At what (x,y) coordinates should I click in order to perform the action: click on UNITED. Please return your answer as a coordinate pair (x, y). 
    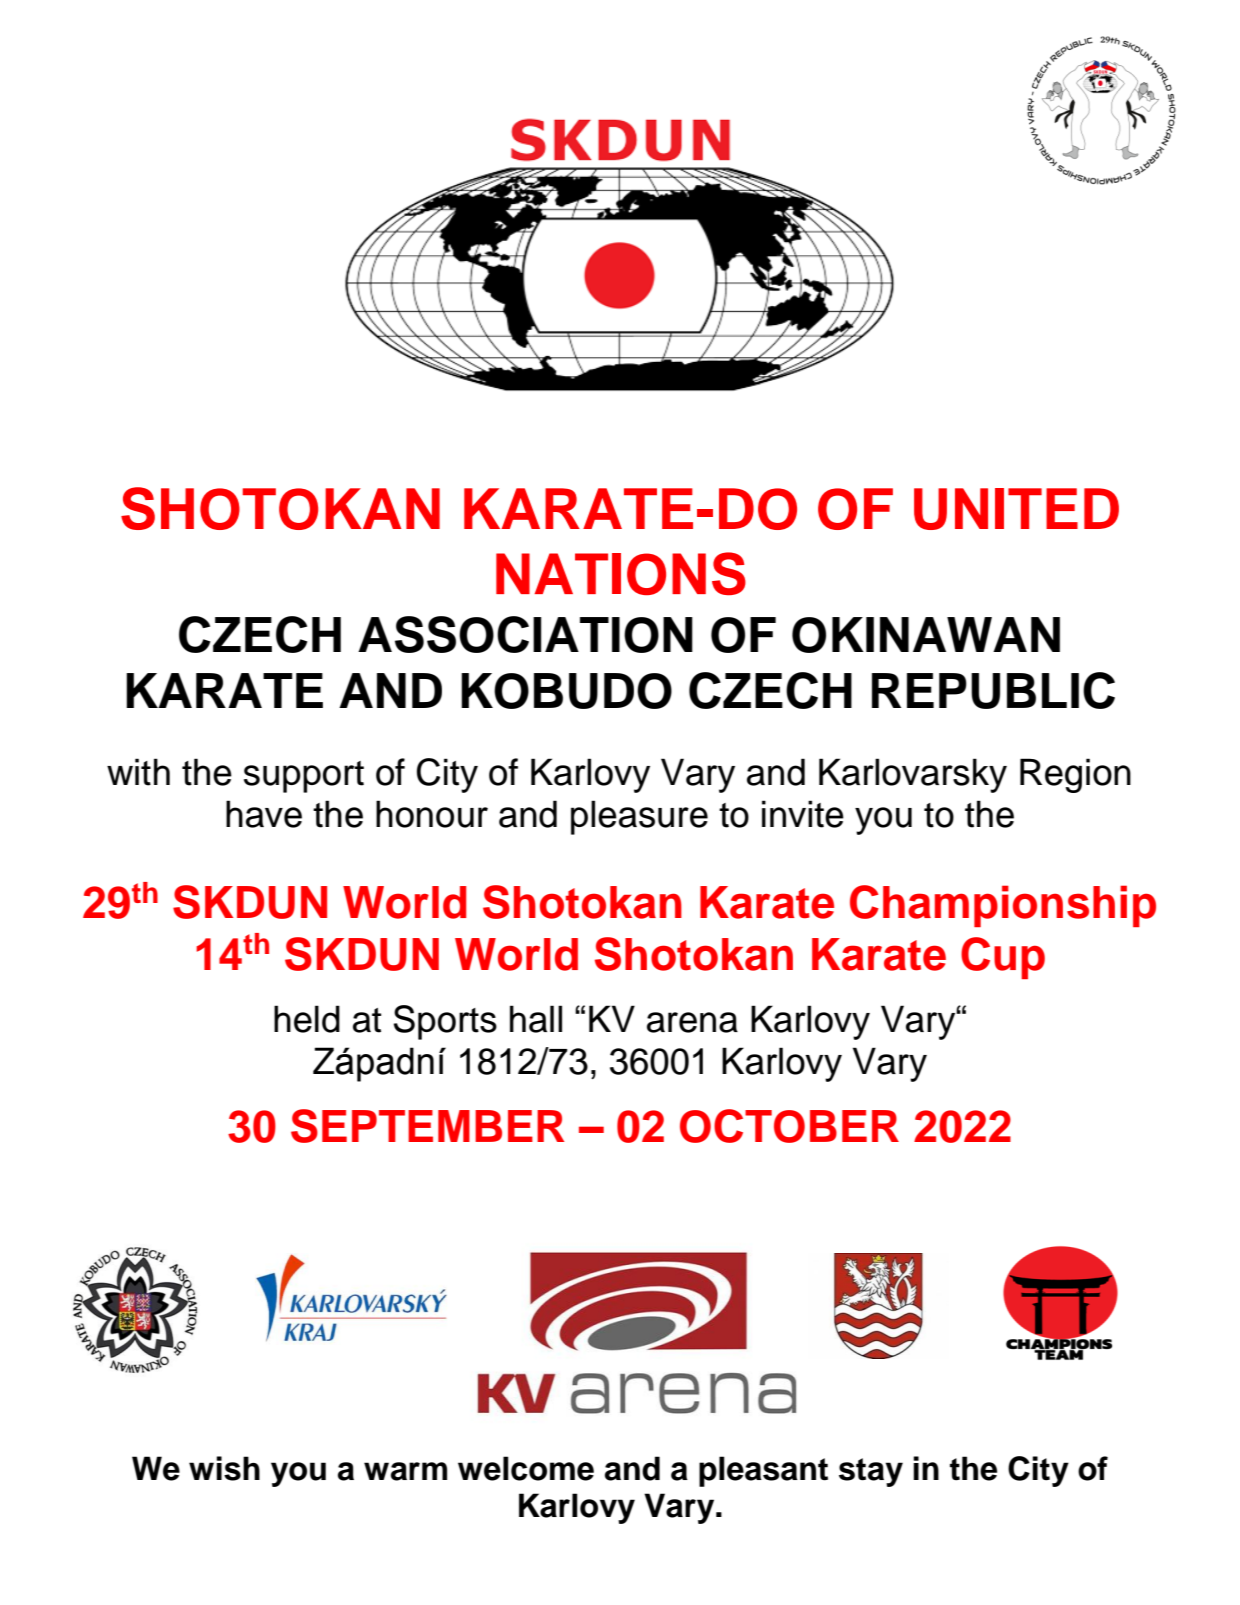
    Looking at the image, I should click on (1016, 509).
